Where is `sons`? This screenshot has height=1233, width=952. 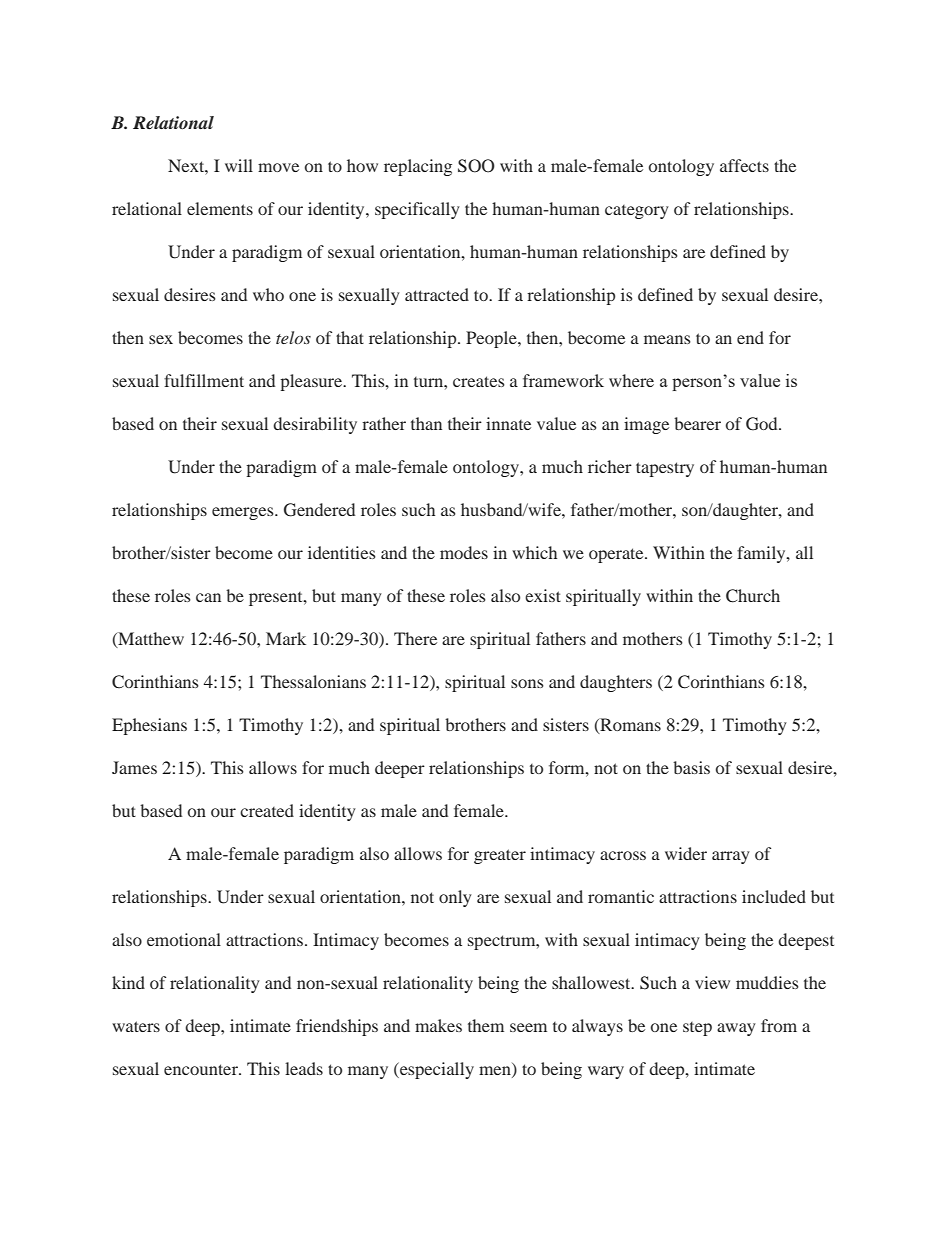 sons is located at coordinates (527, 683).
